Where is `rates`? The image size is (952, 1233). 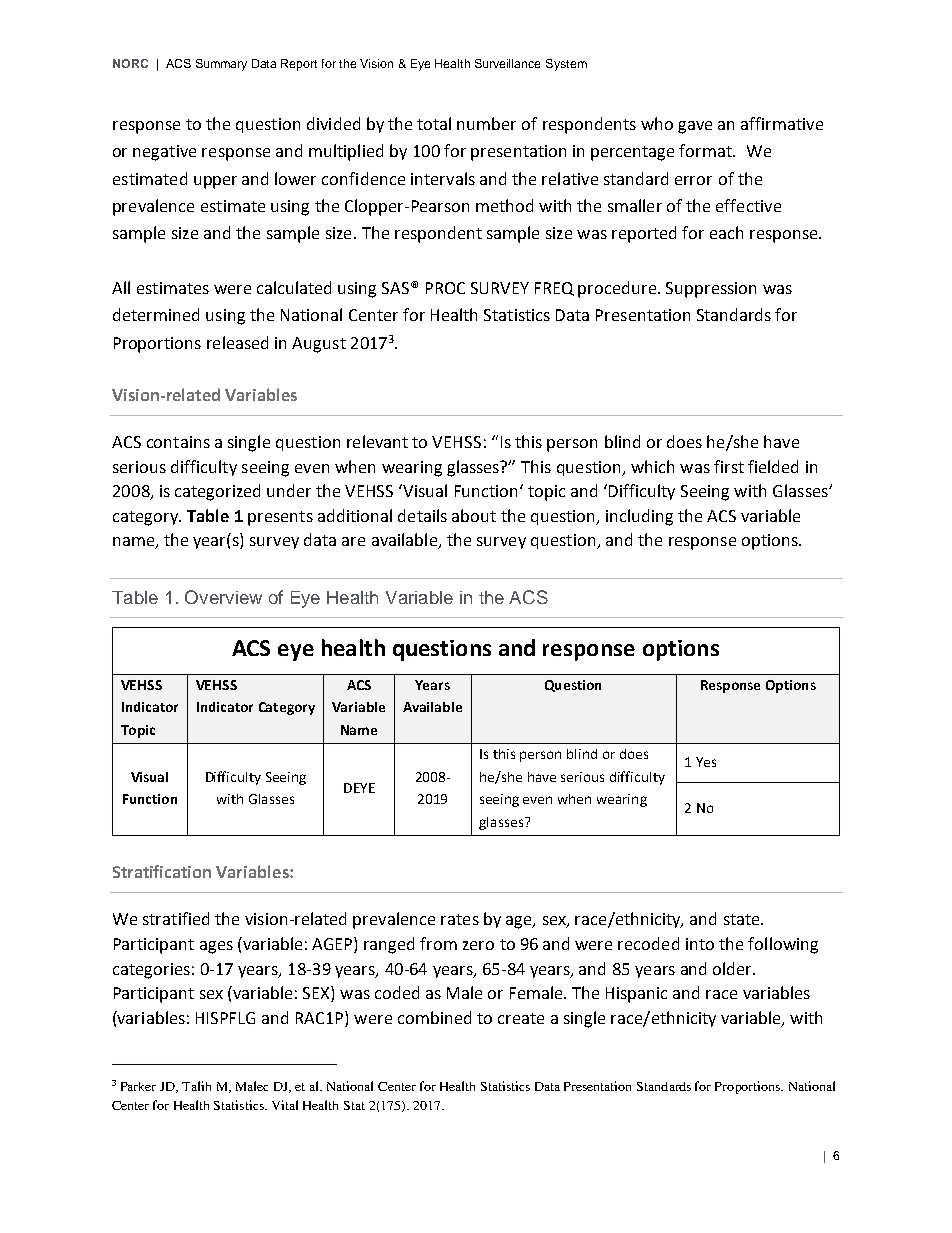 rates is located at coordinates (460, 919).
